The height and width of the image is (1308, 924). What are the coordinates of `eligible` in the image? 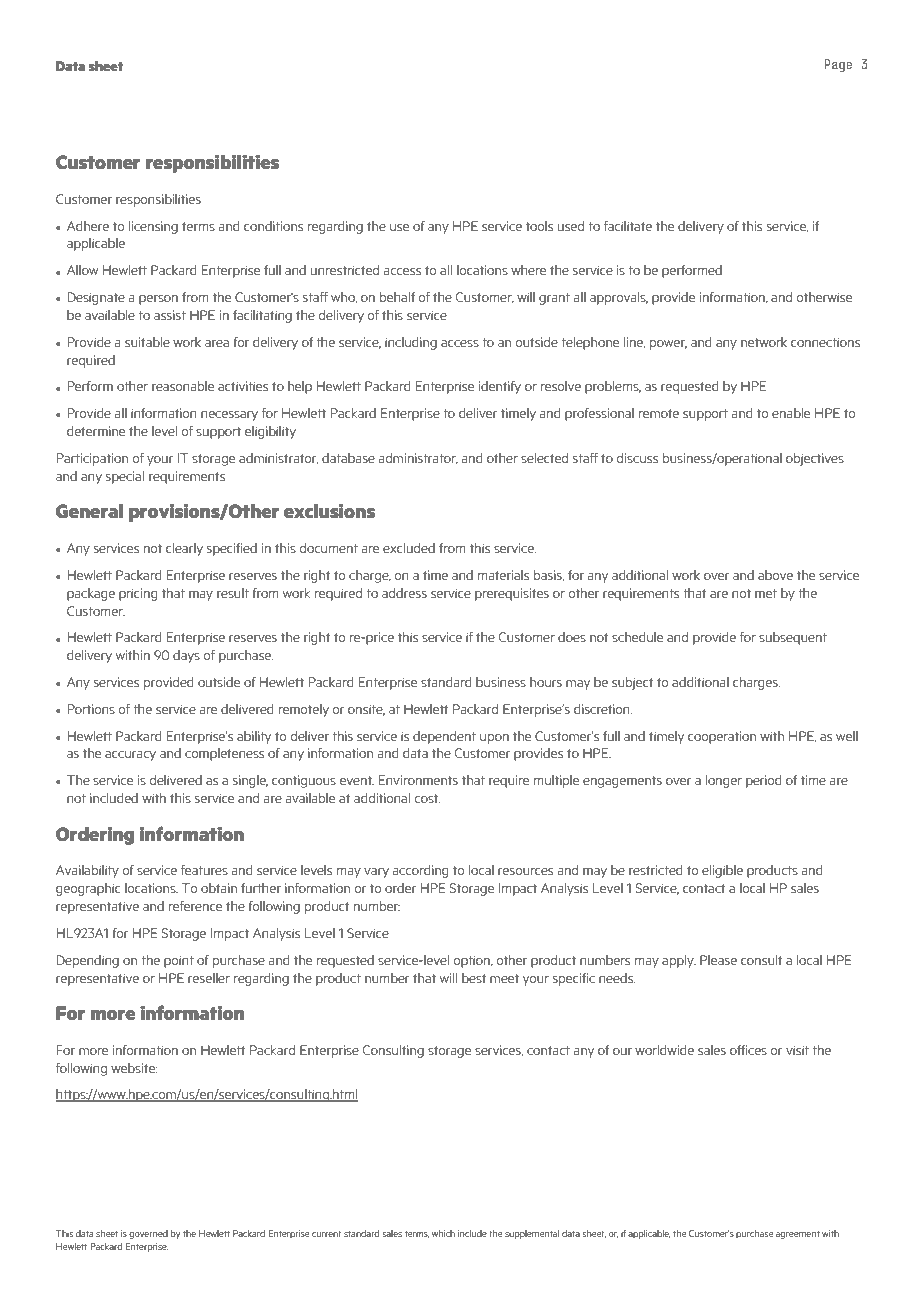 It's located at (722, 871).
